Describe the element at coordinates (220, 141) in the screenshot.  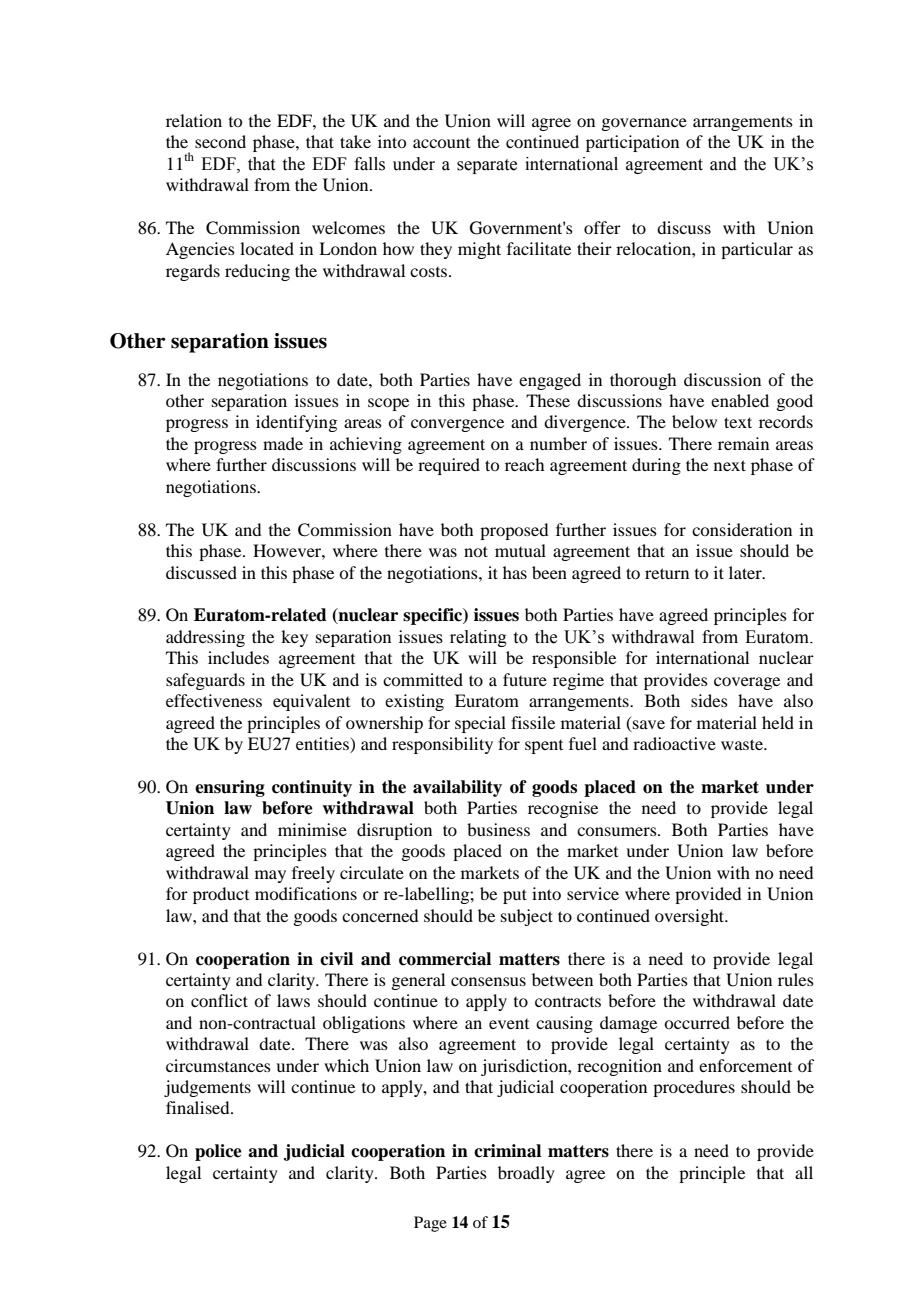
I see `second` at that location.
